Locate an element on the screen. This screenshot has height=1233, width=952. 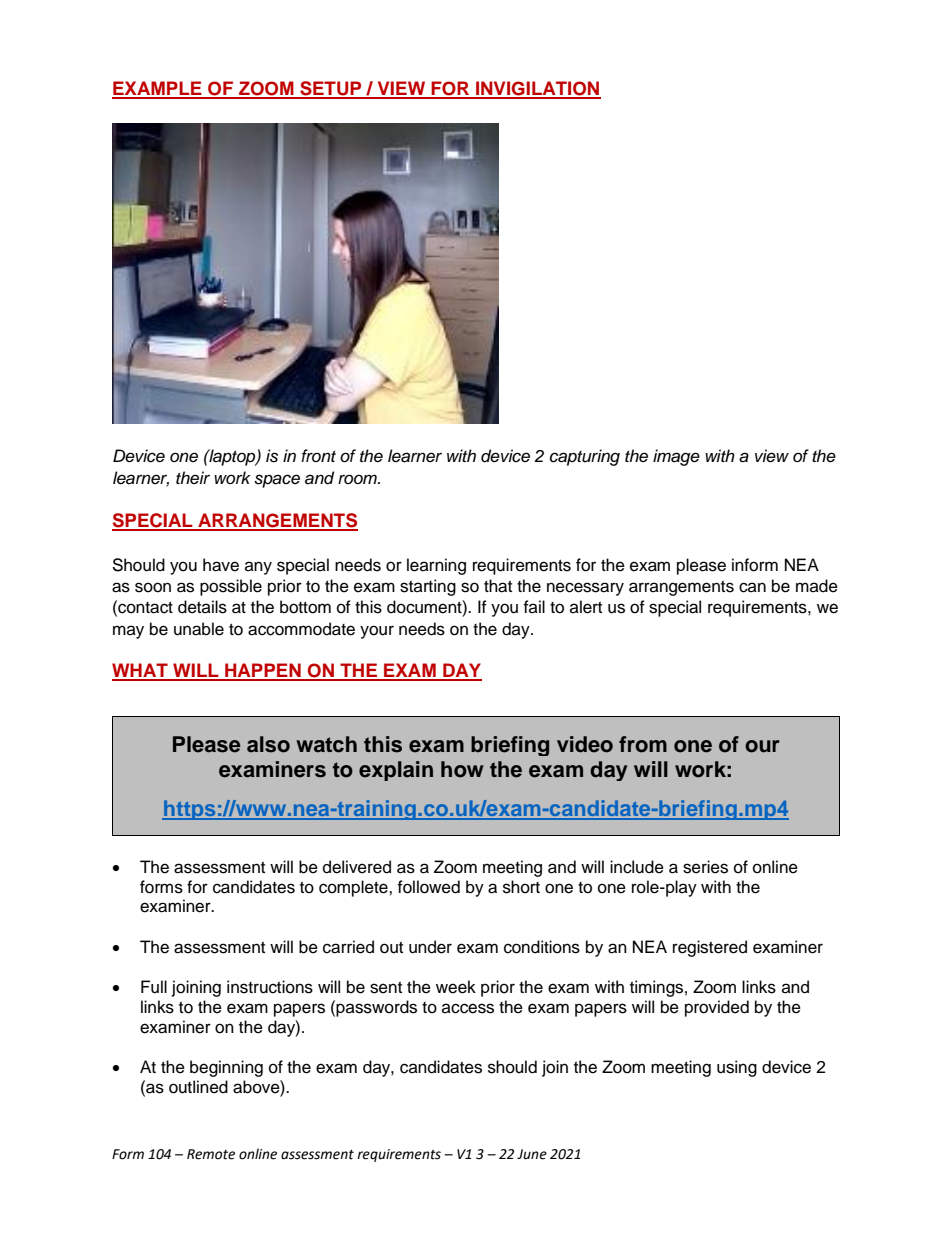
that is located at coordinates (498, 586).
